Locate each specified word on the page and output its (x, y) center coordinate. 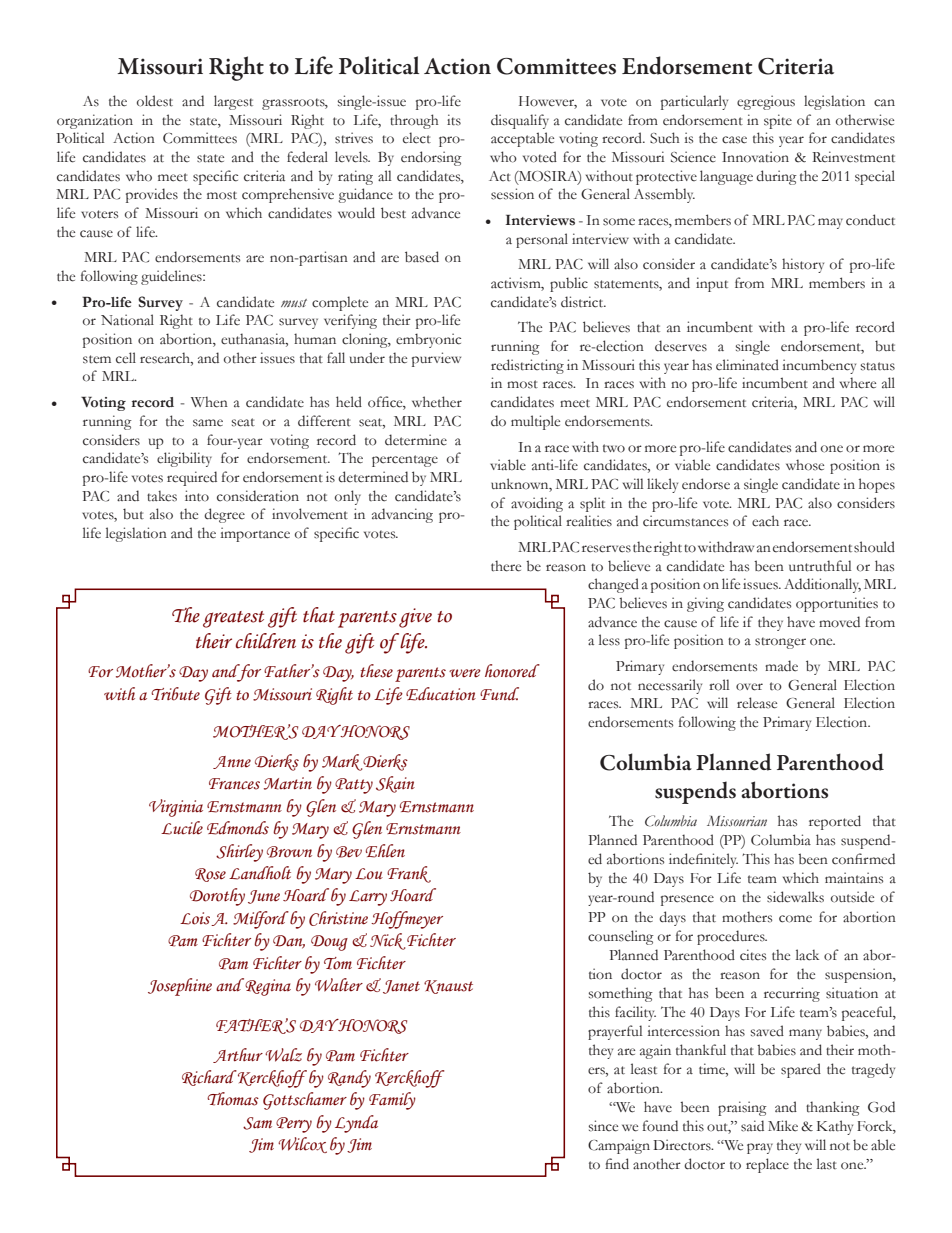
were (465, 673)
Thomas (233, 1099)
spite (778, 121)
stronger (780, 643)
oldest (155, 101)
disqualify (520, 121)
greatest (233, 619)
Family (392, 1101)
